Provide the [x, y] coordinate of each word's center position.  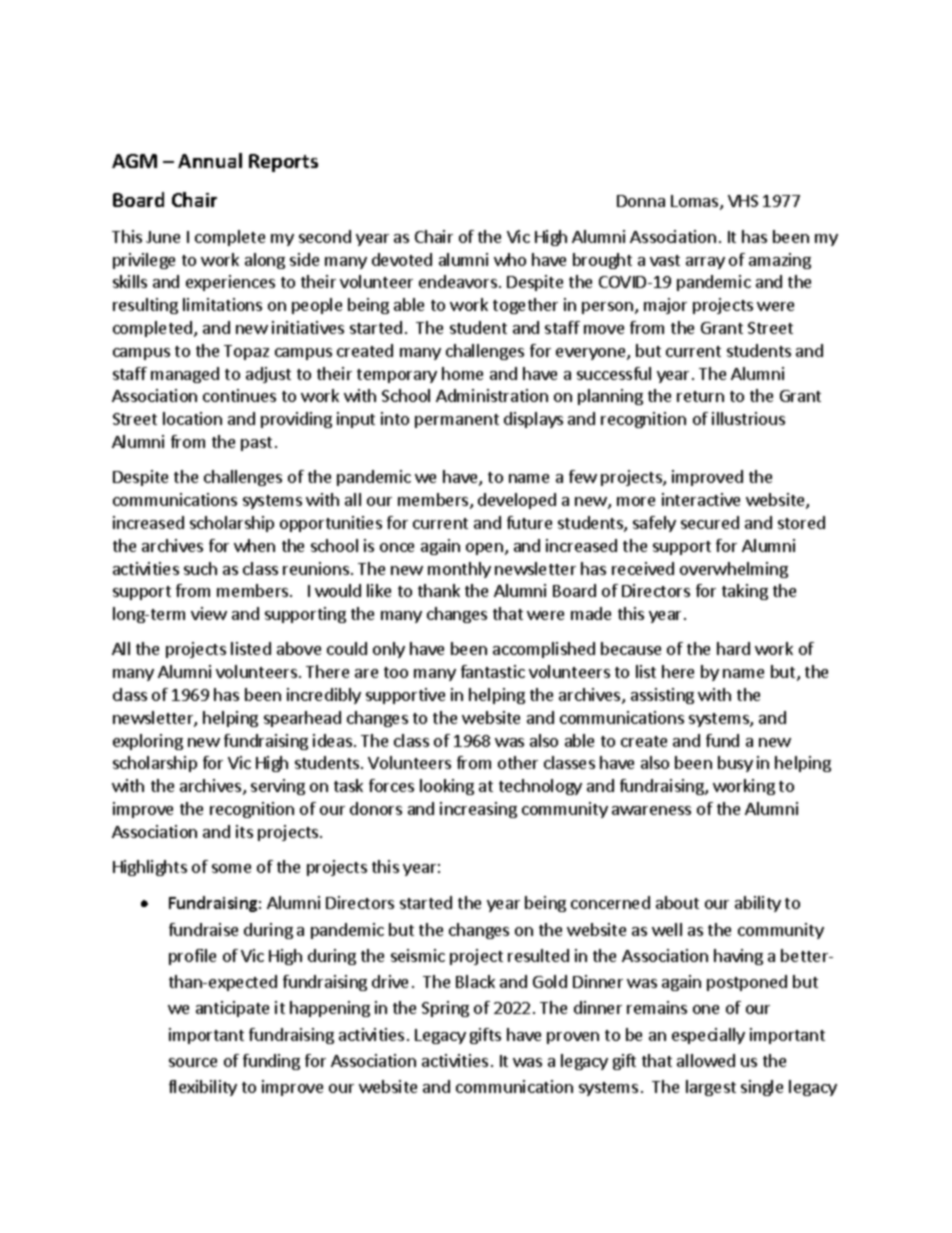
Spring [445, 1009]
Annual [210, 160]
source [193, 1062]
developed [517, 501]
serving [278, 787]
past [256, 444]
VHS [743, 201]
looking [447, 787]
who [510, 259]
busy [735, 764]
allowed [706, 1060]
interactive [701, 499]
